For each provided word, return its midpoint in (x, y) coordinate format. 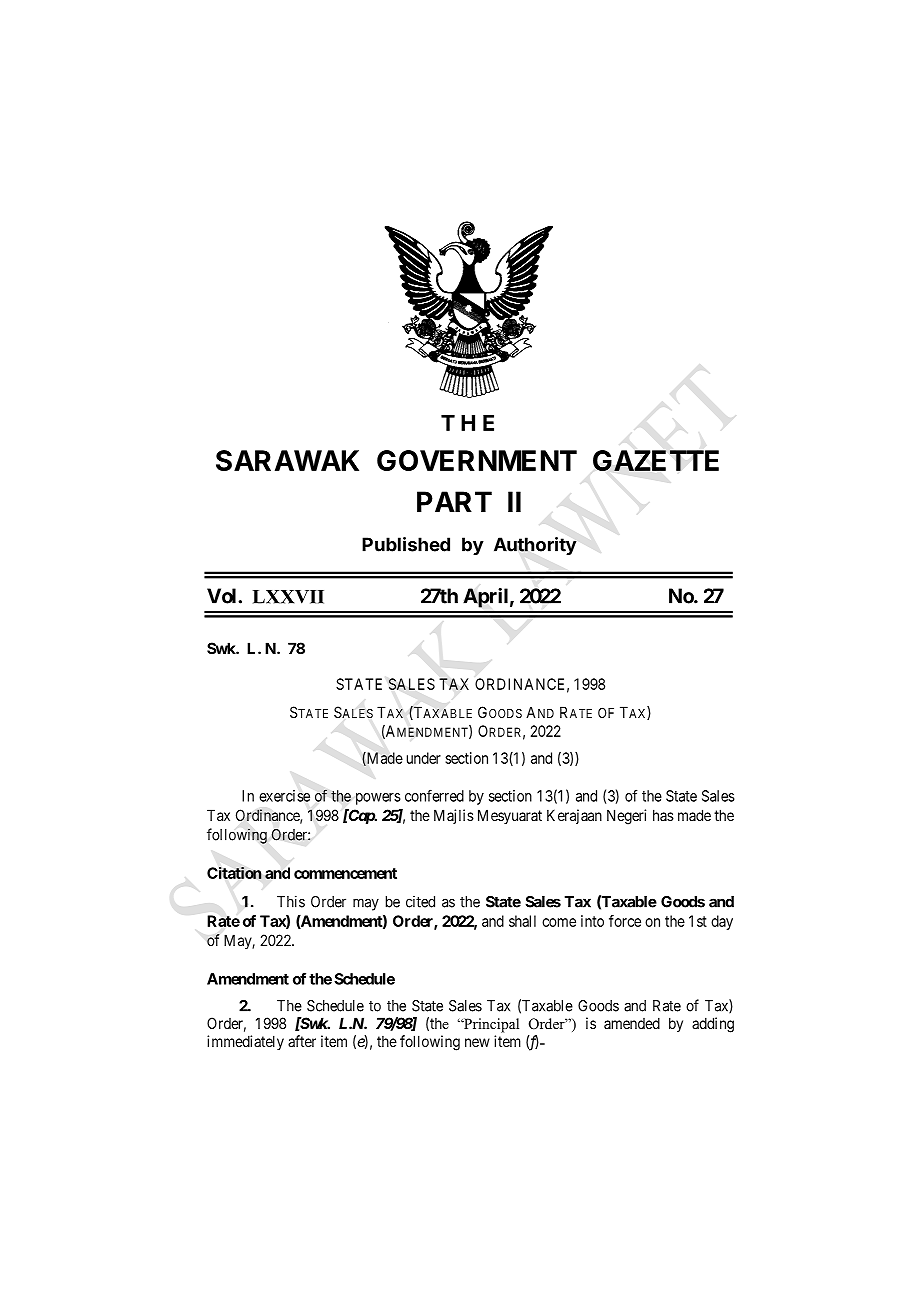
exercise (284, 796)
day (722, 922)
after (302, 1041)
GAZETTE (656, 460)
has (663, 815)
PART (454, 501)
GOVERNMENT (477, 460)
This (291, 901)
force (625, 921)
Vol (223, 596)
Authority (535, 546)
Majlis (454, 816)
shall (522, 921)
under (424, 758)
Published (406, 544)
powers (378, 799)
